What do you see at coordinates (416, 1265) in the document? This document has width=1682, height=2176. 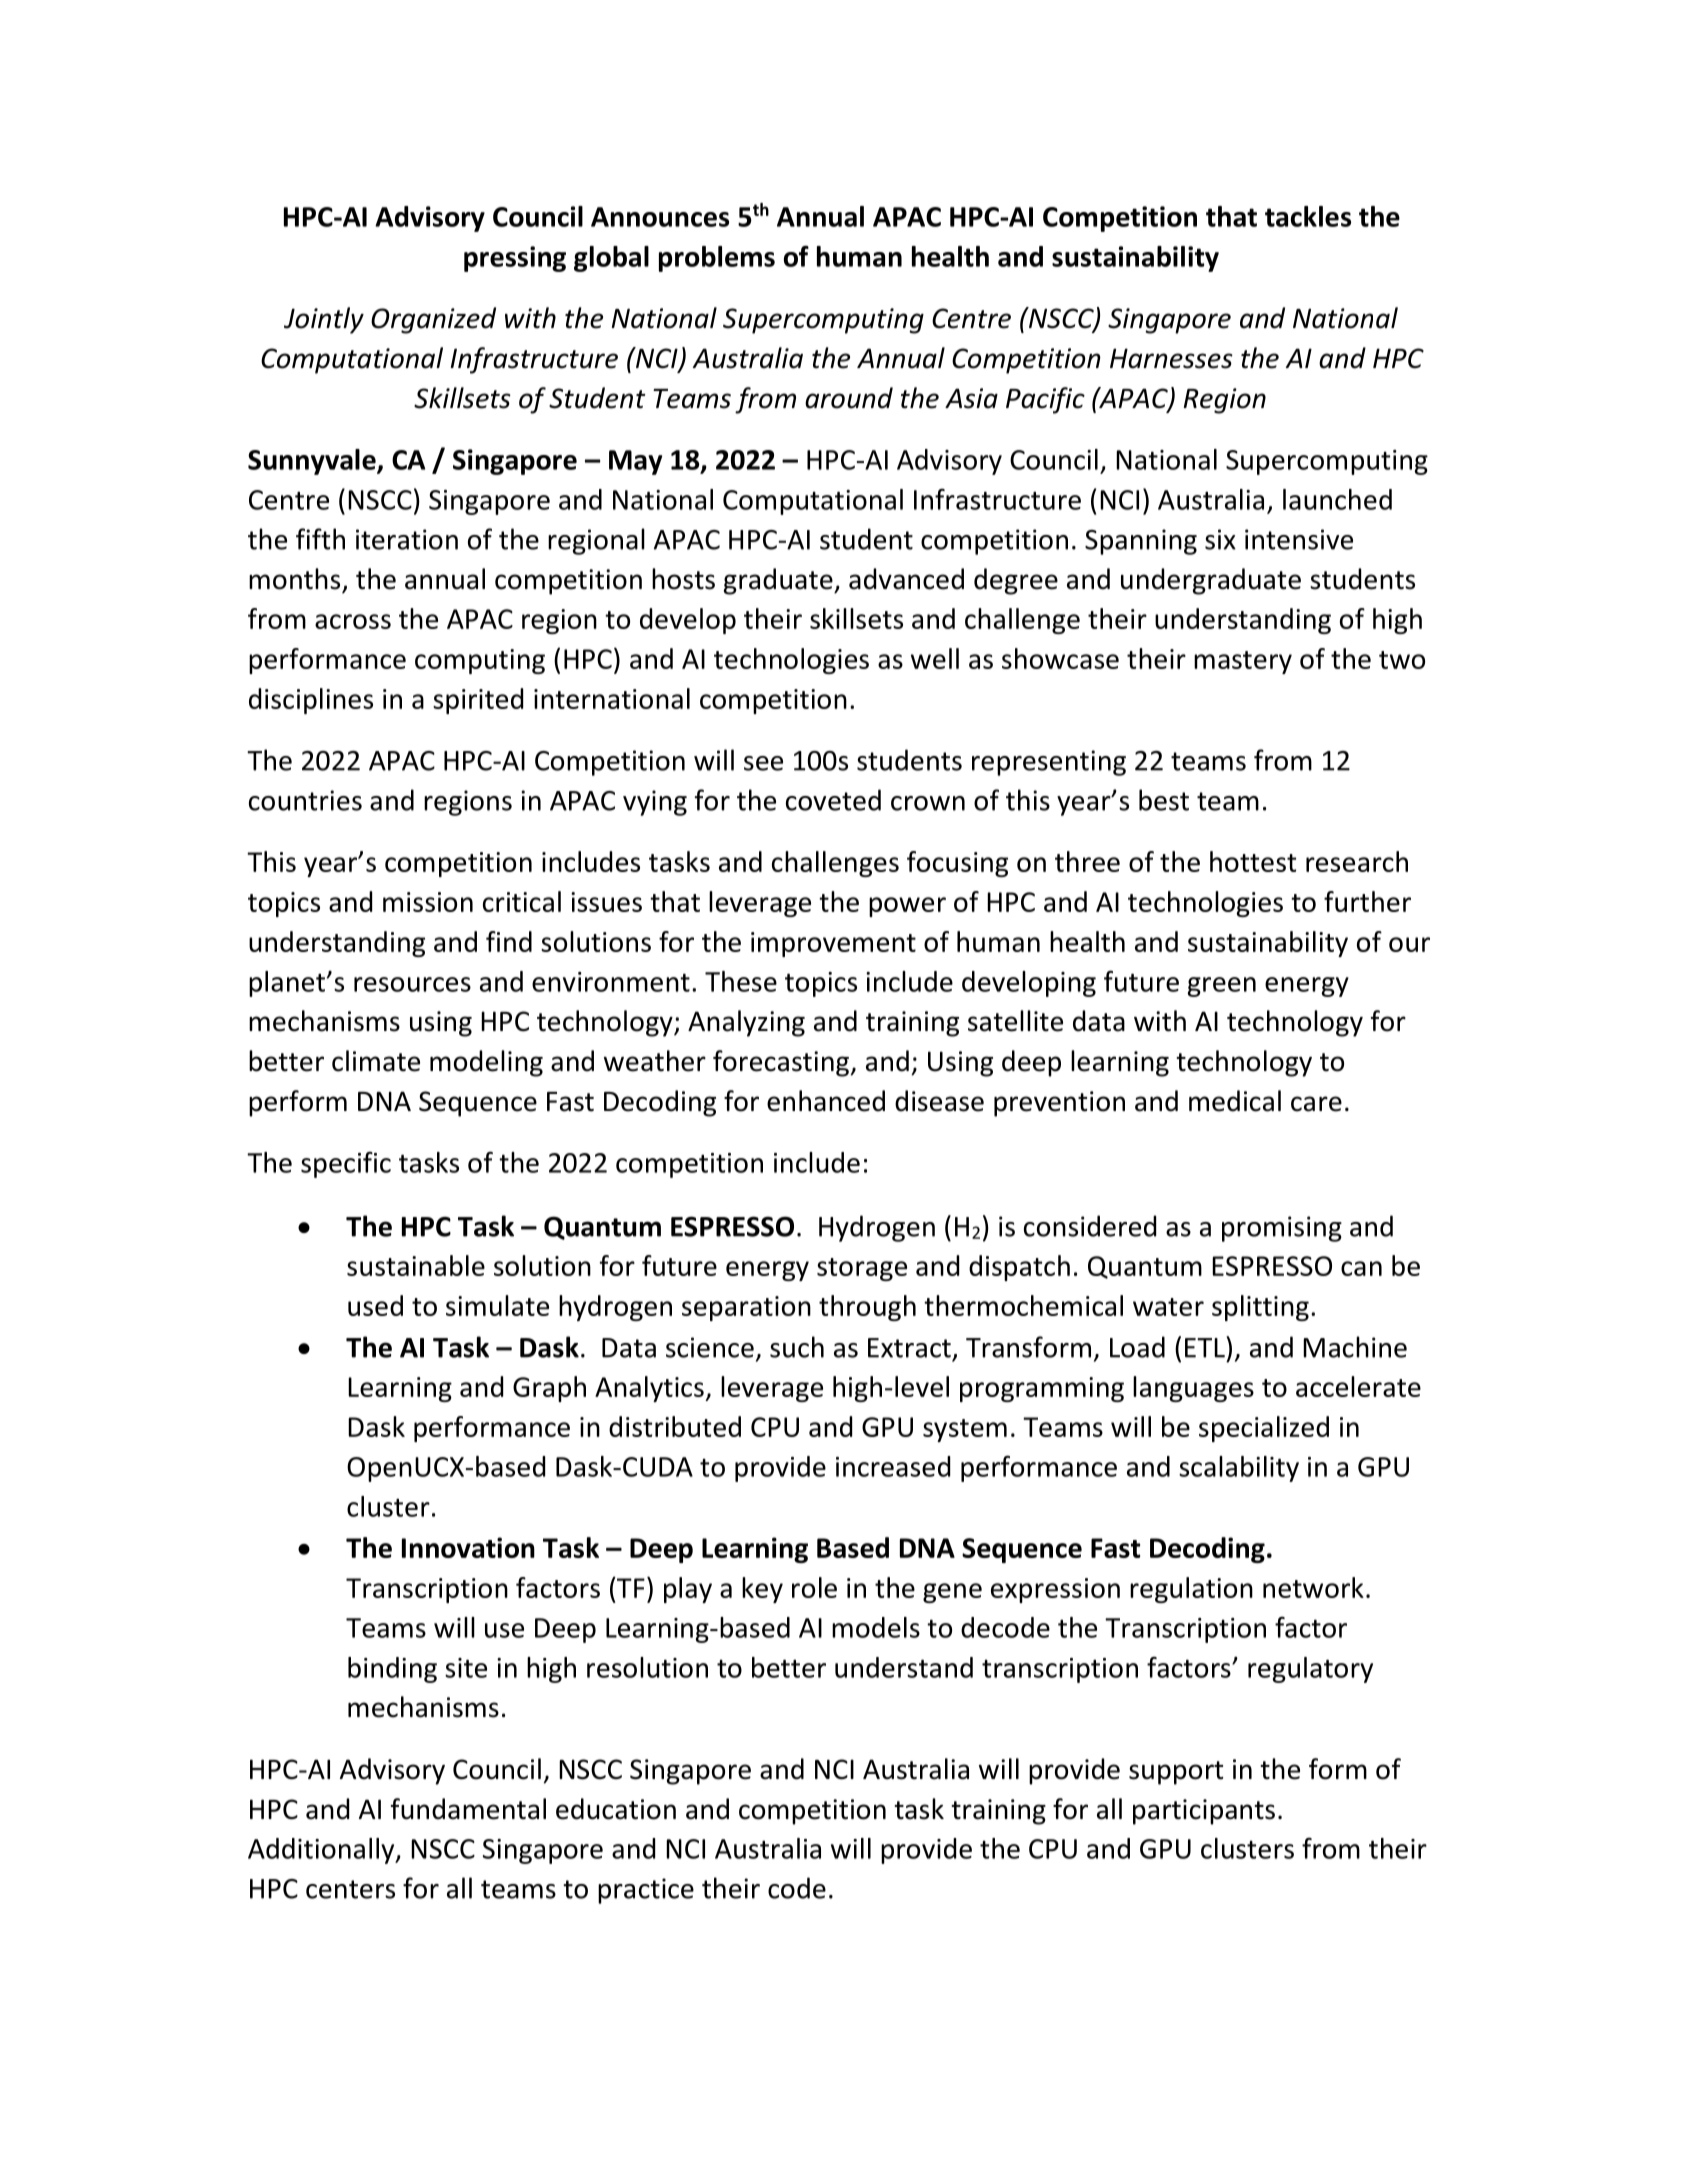 I see `sustainable` at bounding box center [416, 1265].
